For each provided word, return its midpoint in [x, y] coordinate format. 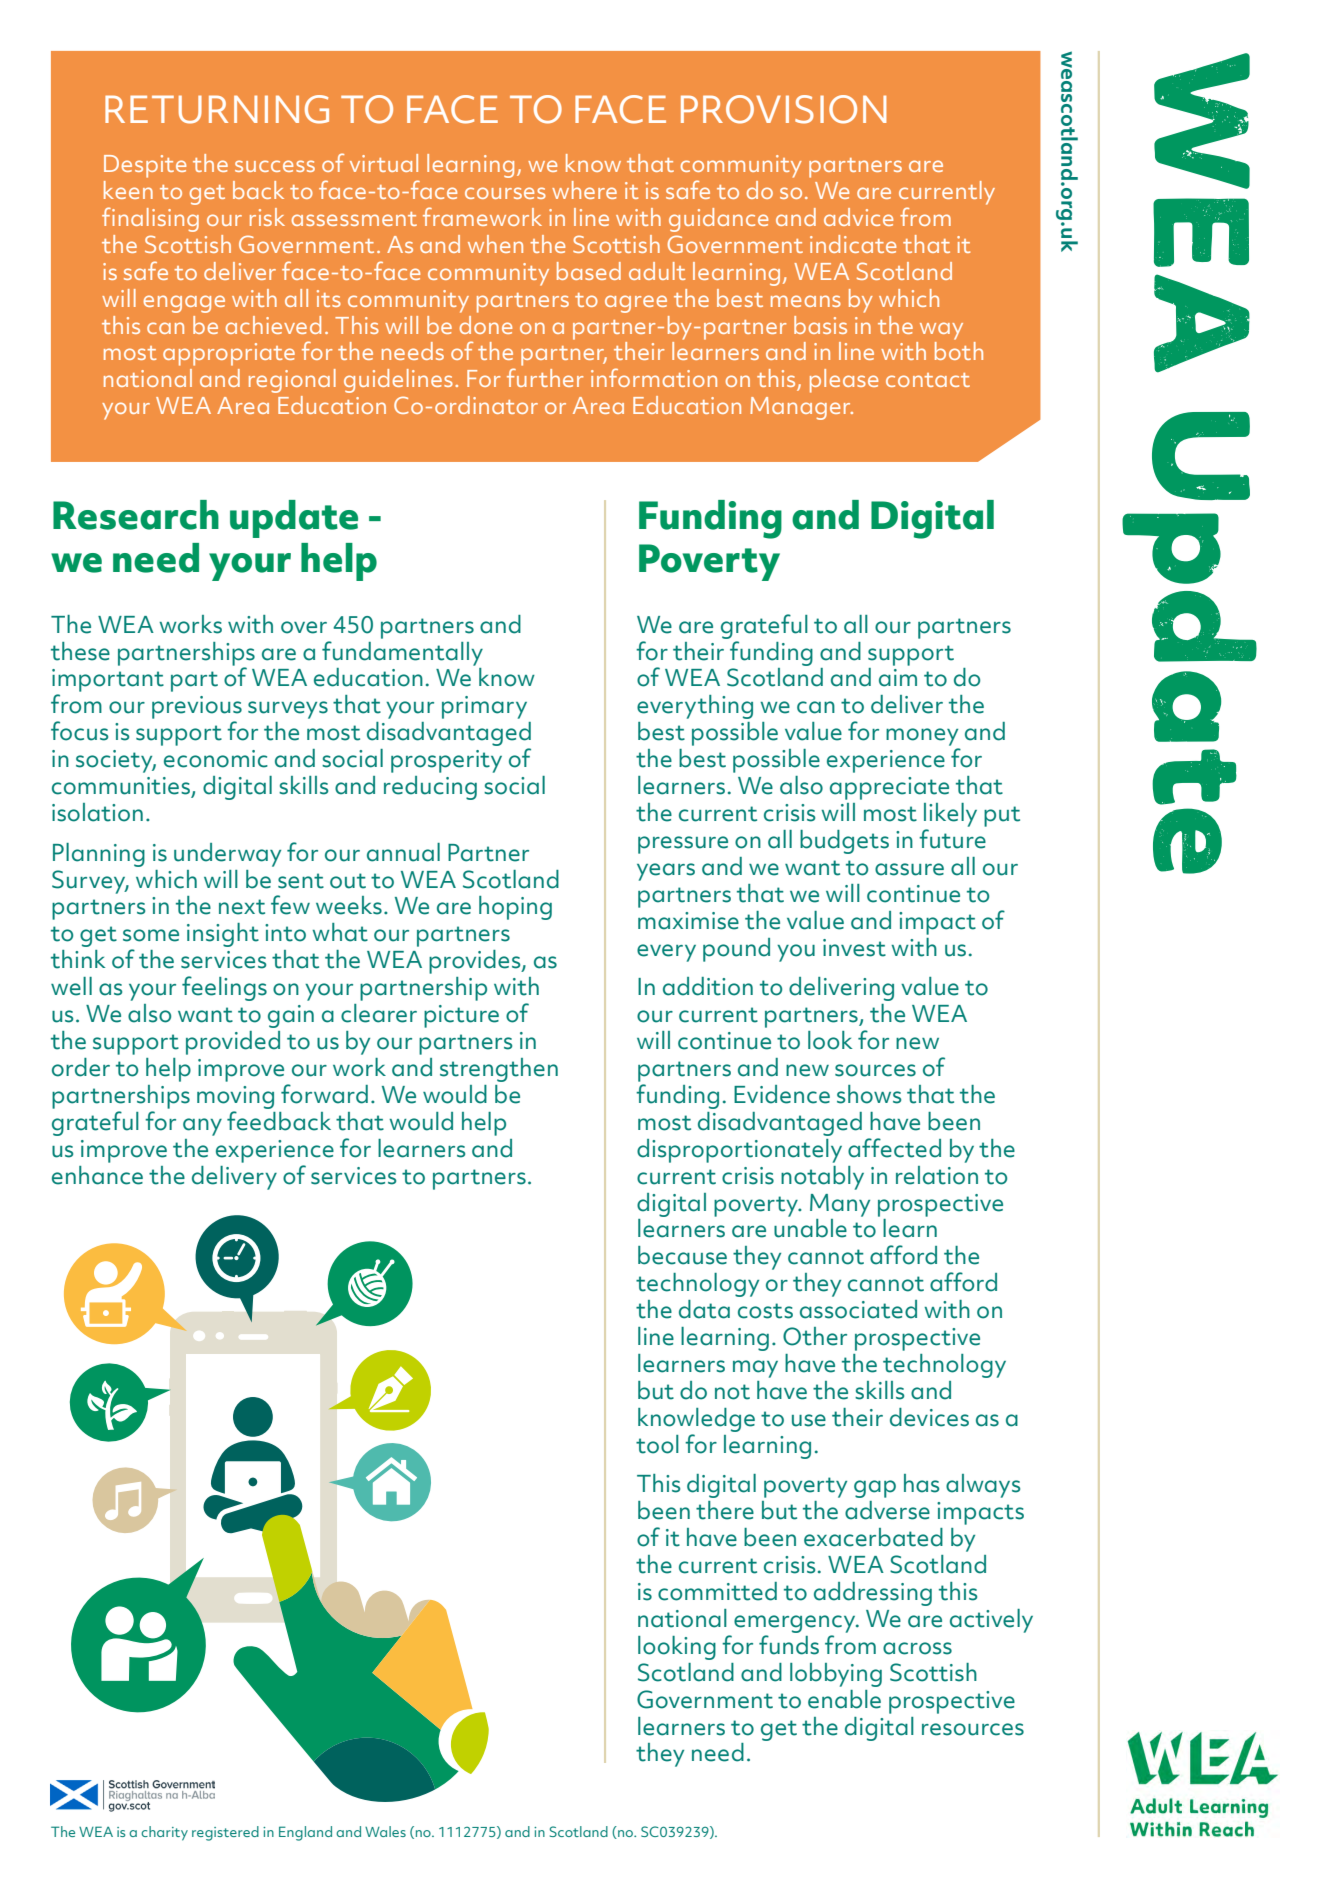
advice [858, 217]
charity [164, 1833]
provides [476, 962]
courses [505, 193]
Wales [385, 1831]
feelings [224, 988]
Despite [145, 166]
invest [854, 948]
